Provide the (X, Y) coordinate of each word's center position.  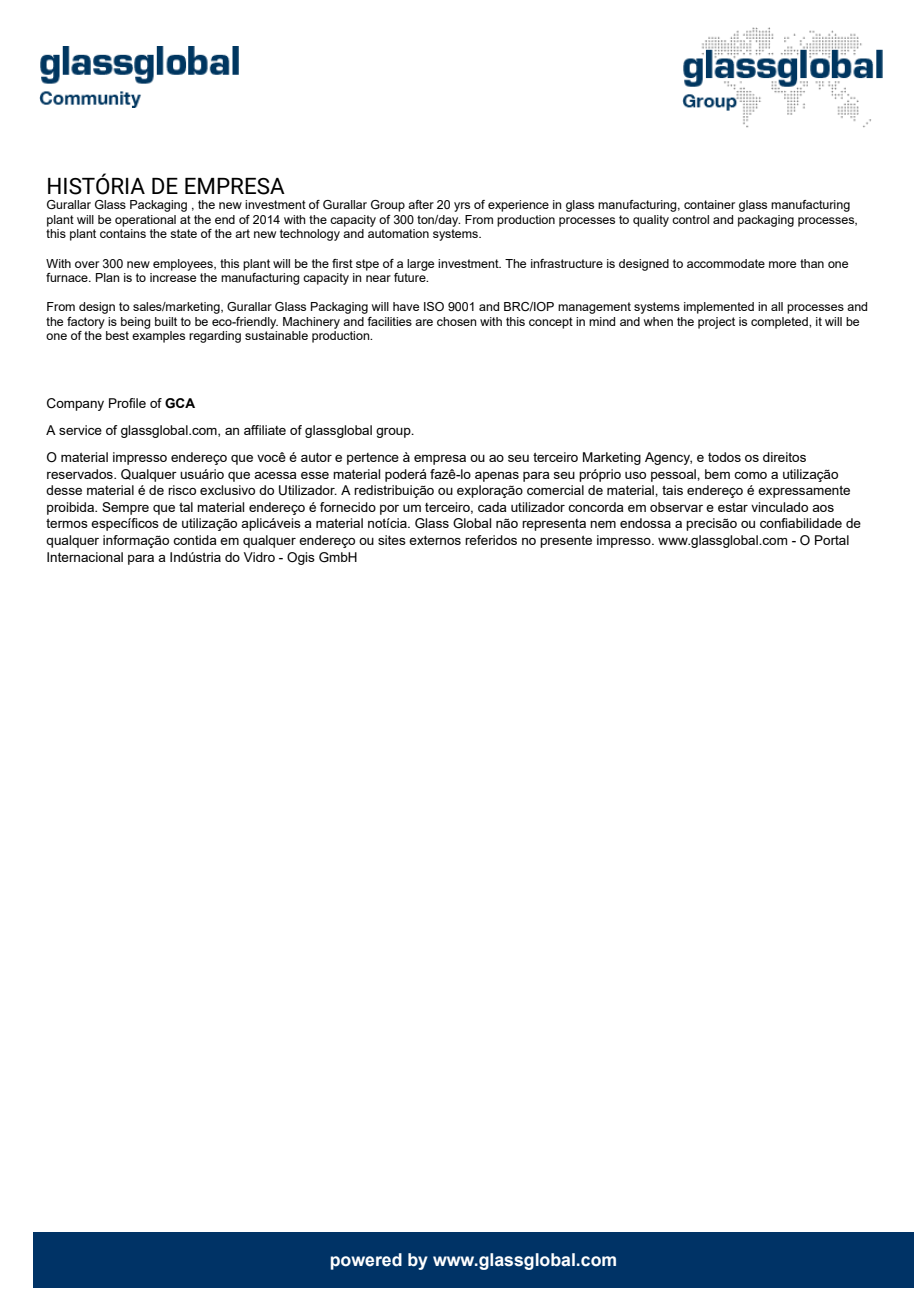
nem (603, 524)
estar (733, 507)
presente (566, 541)
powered (366, 1261)
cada (492, 507)
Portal (832, 540)
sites (392, 540)
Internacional (85, 557)
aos (823, 508)
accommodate (726, 263)
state (183, 233)
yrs (462, 207)
